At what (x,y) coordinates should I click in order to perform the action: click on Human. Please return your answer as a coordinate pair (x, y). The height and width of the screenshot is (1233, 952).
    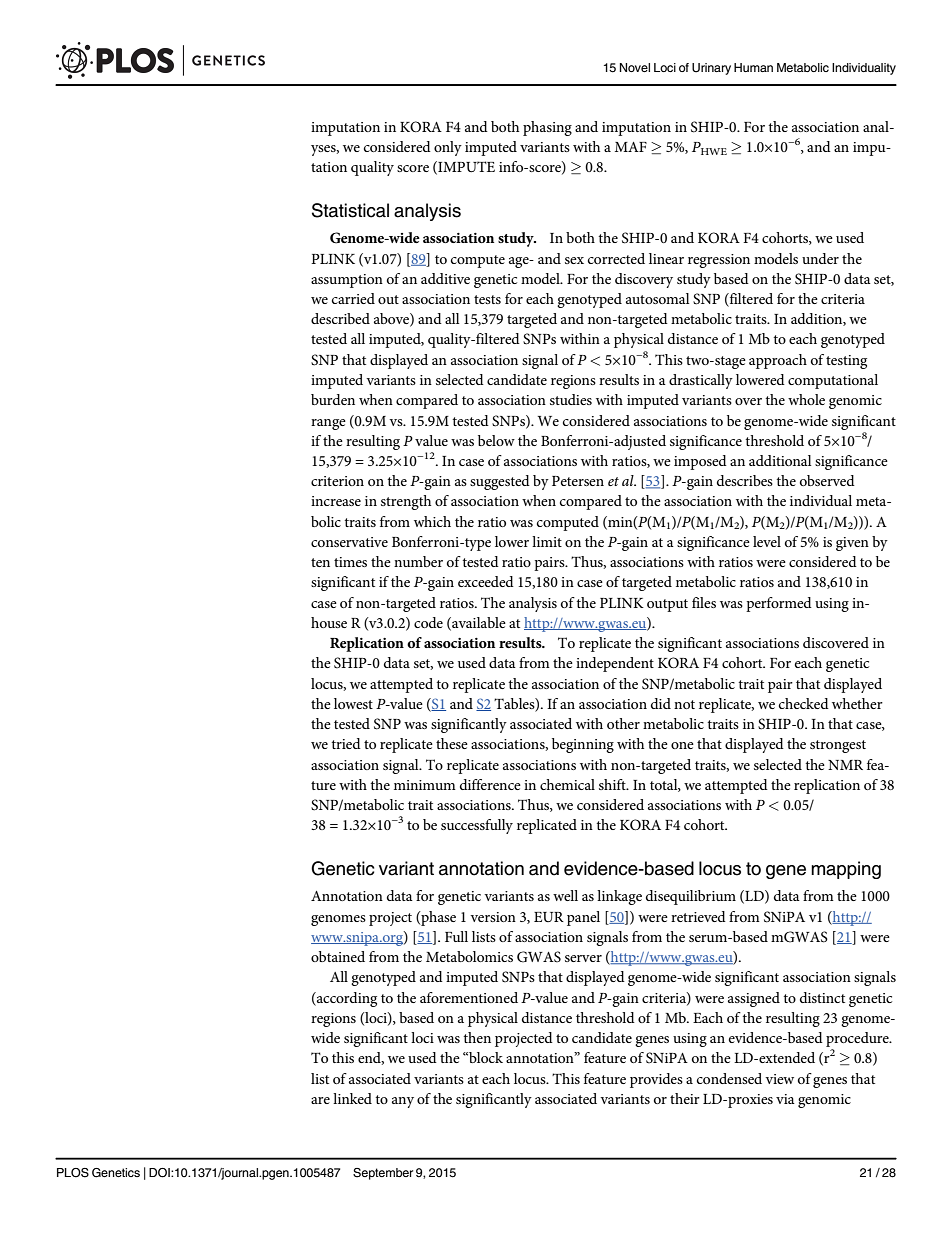
    Looking at the image, I should click on (753, 67).
